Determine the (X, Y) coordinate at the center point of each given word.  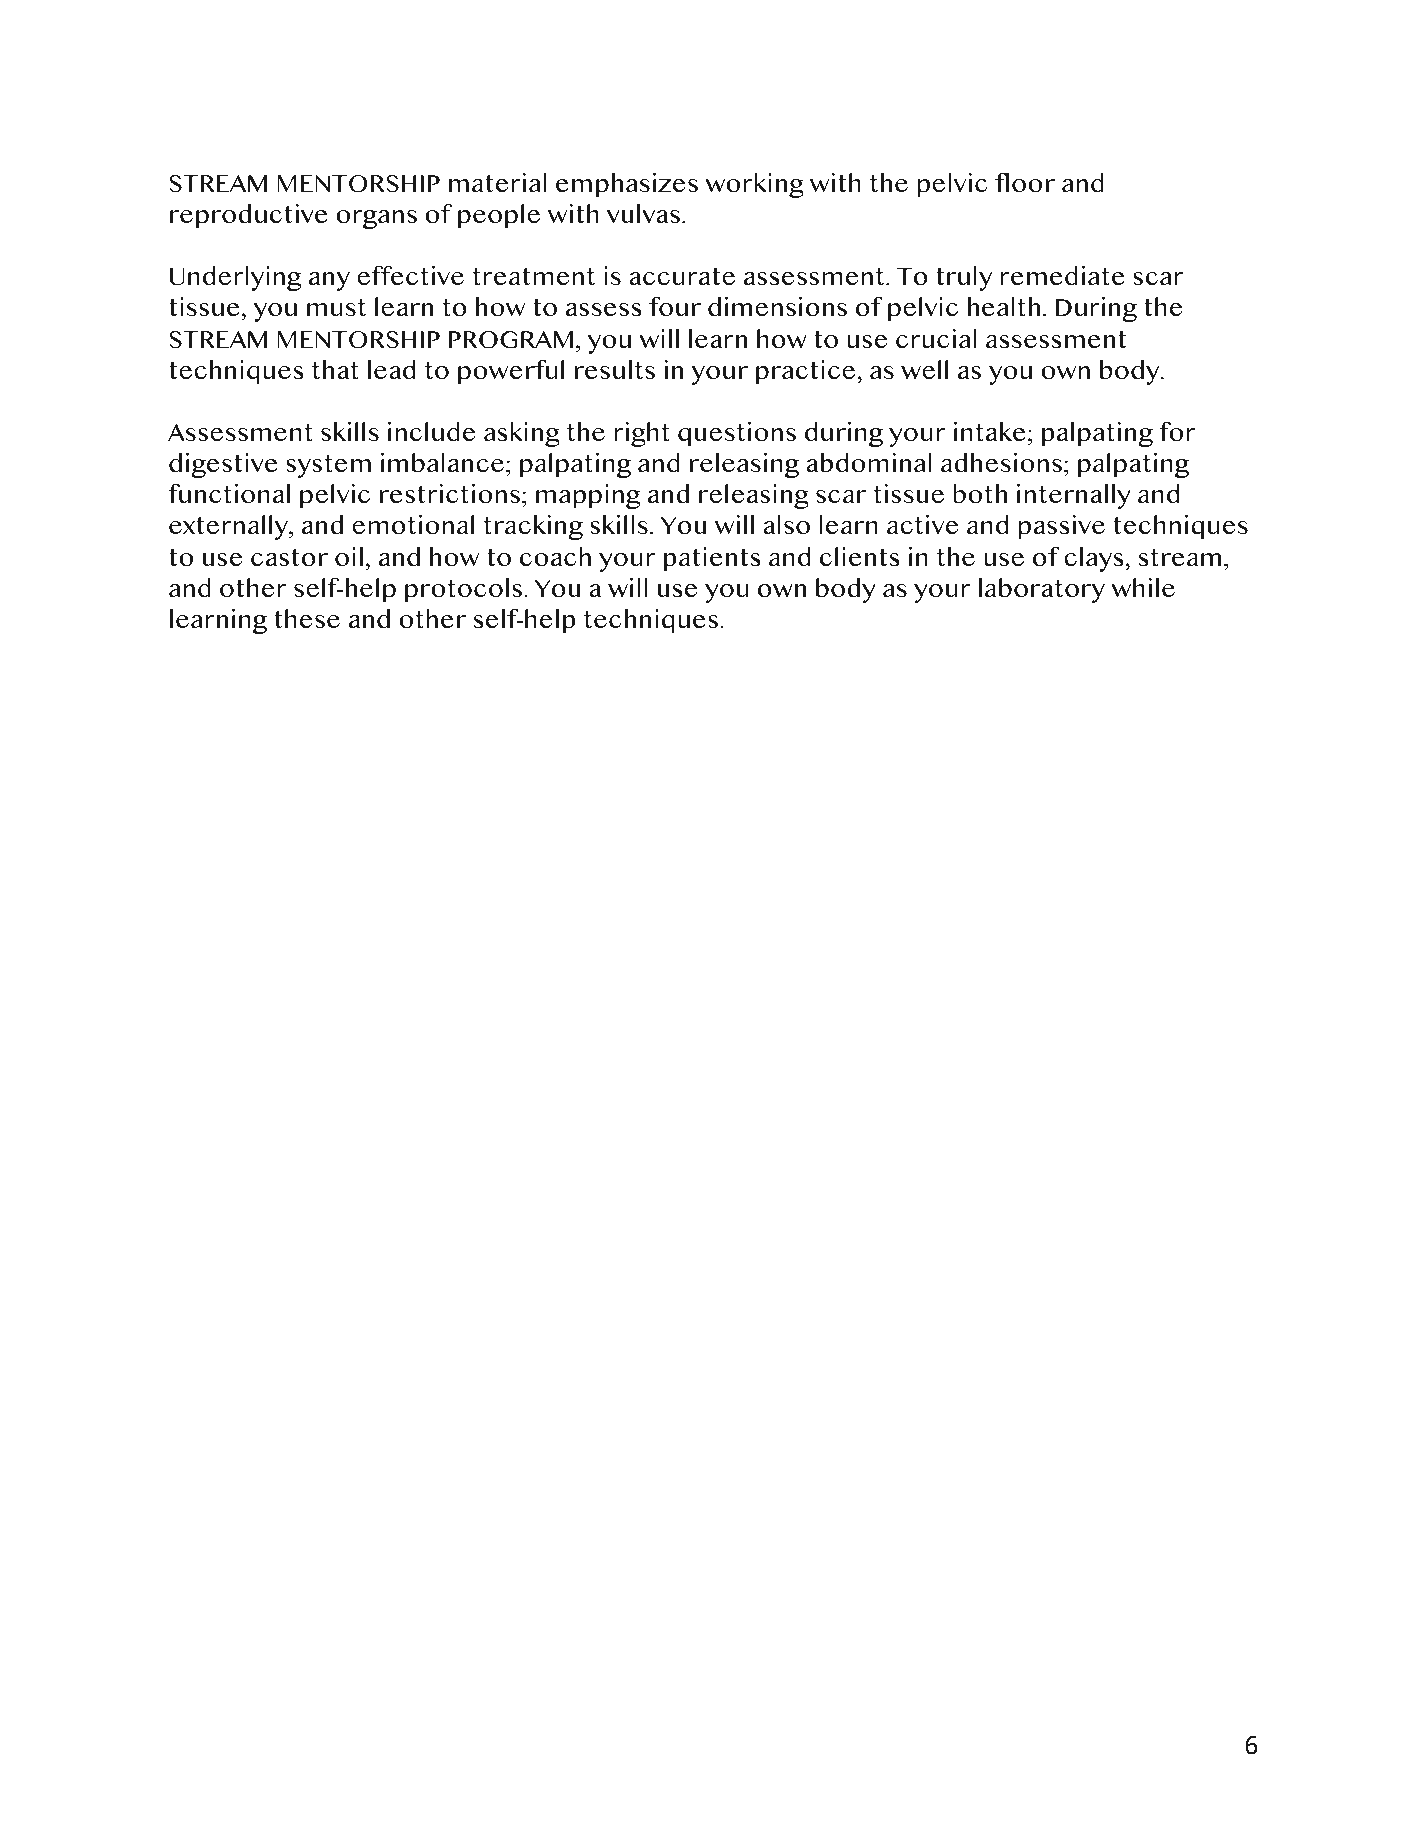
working (754, 185)
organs (376, 219)
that (335, 369)
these (307, 618)
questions (737, 434)
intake (990, 431)
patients (712, 559)
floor (1025, 182)
